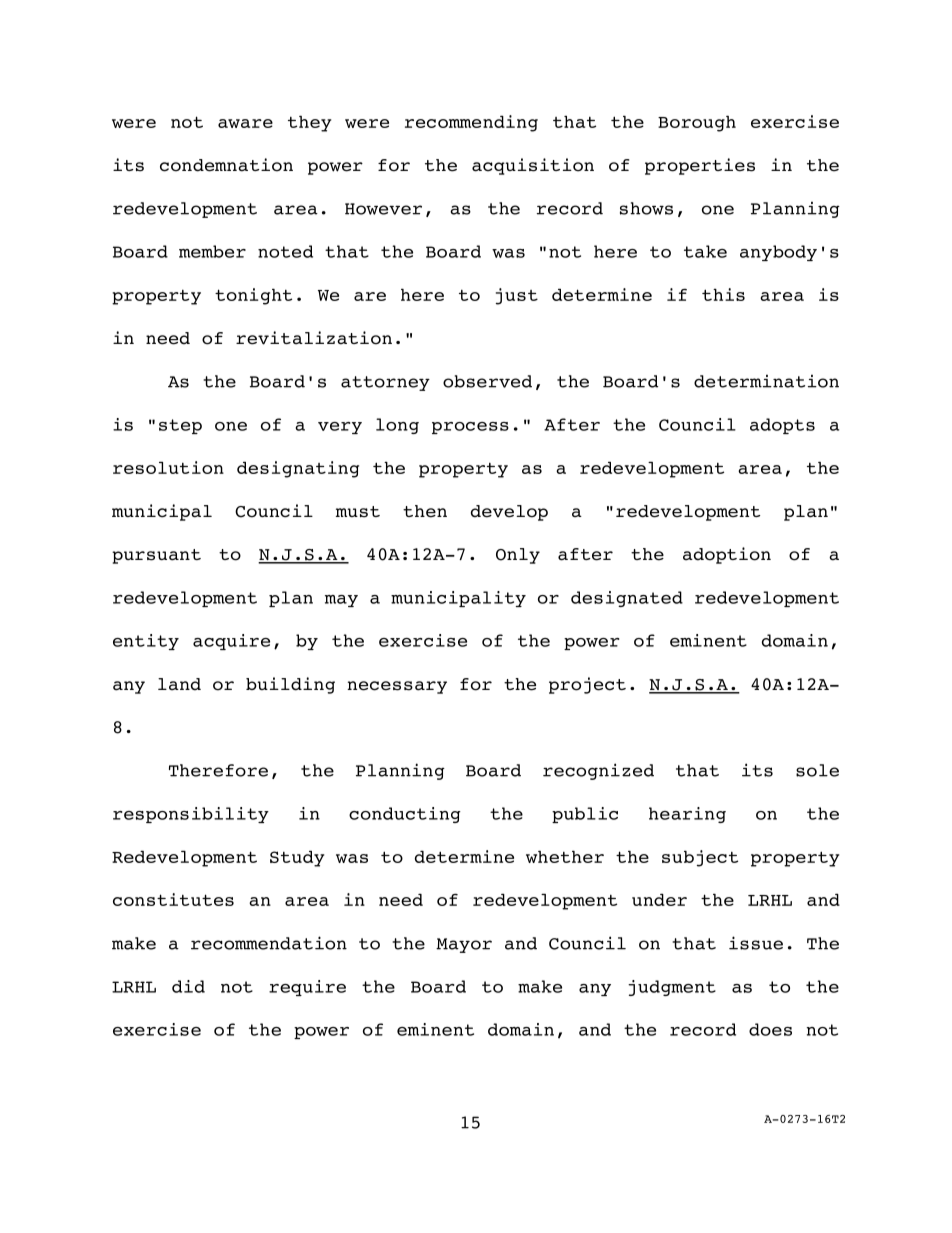  What do you see at coordinates (627, 599) in the screenshot?
I see `designated` at bounding box center [627, 599].
